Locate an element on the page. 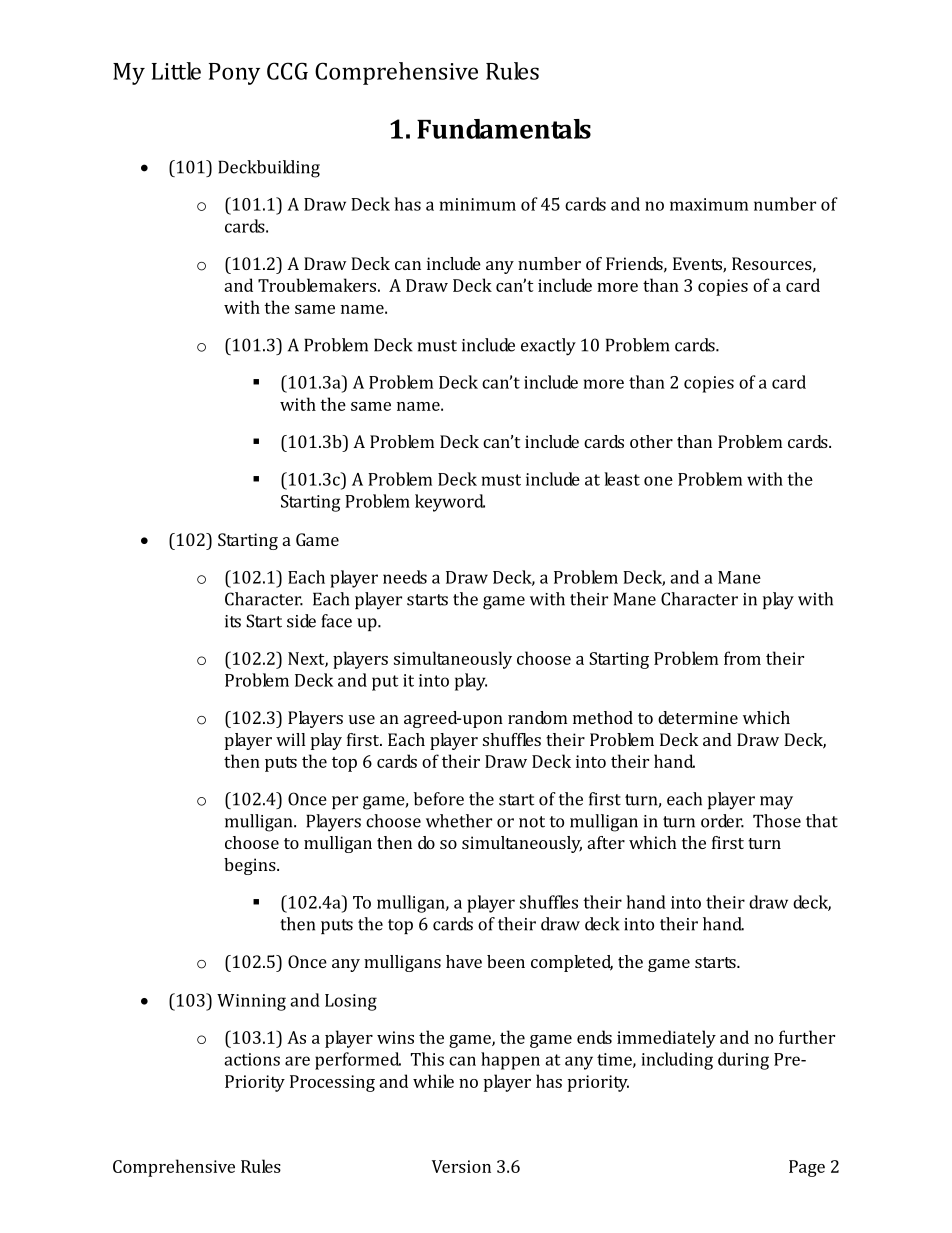 The width and height of the page is (952, 1233). keyword is located at coordinates (450, 503).
